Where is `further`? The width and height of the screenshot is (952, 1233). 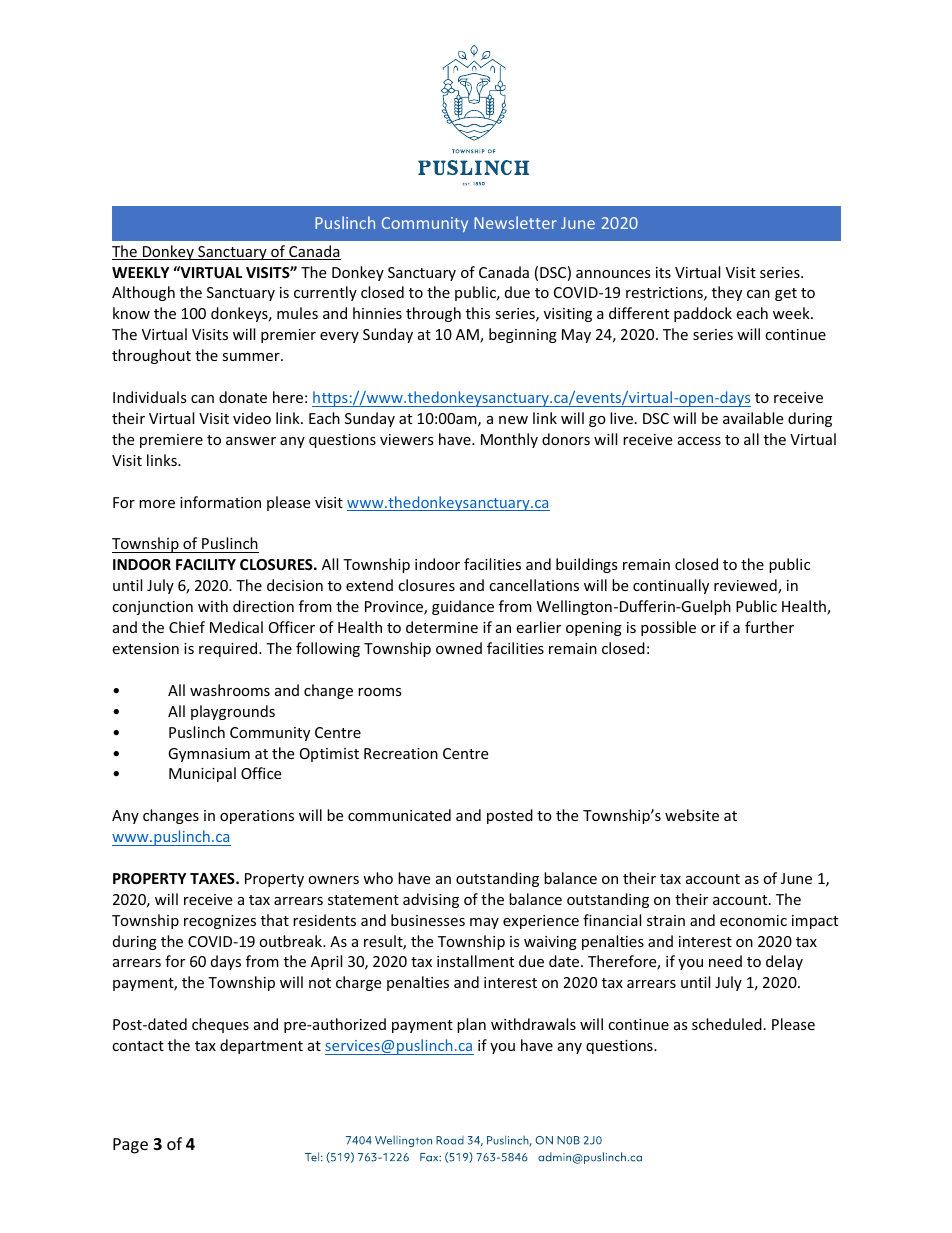
further is located at coordinates (769, 627).
